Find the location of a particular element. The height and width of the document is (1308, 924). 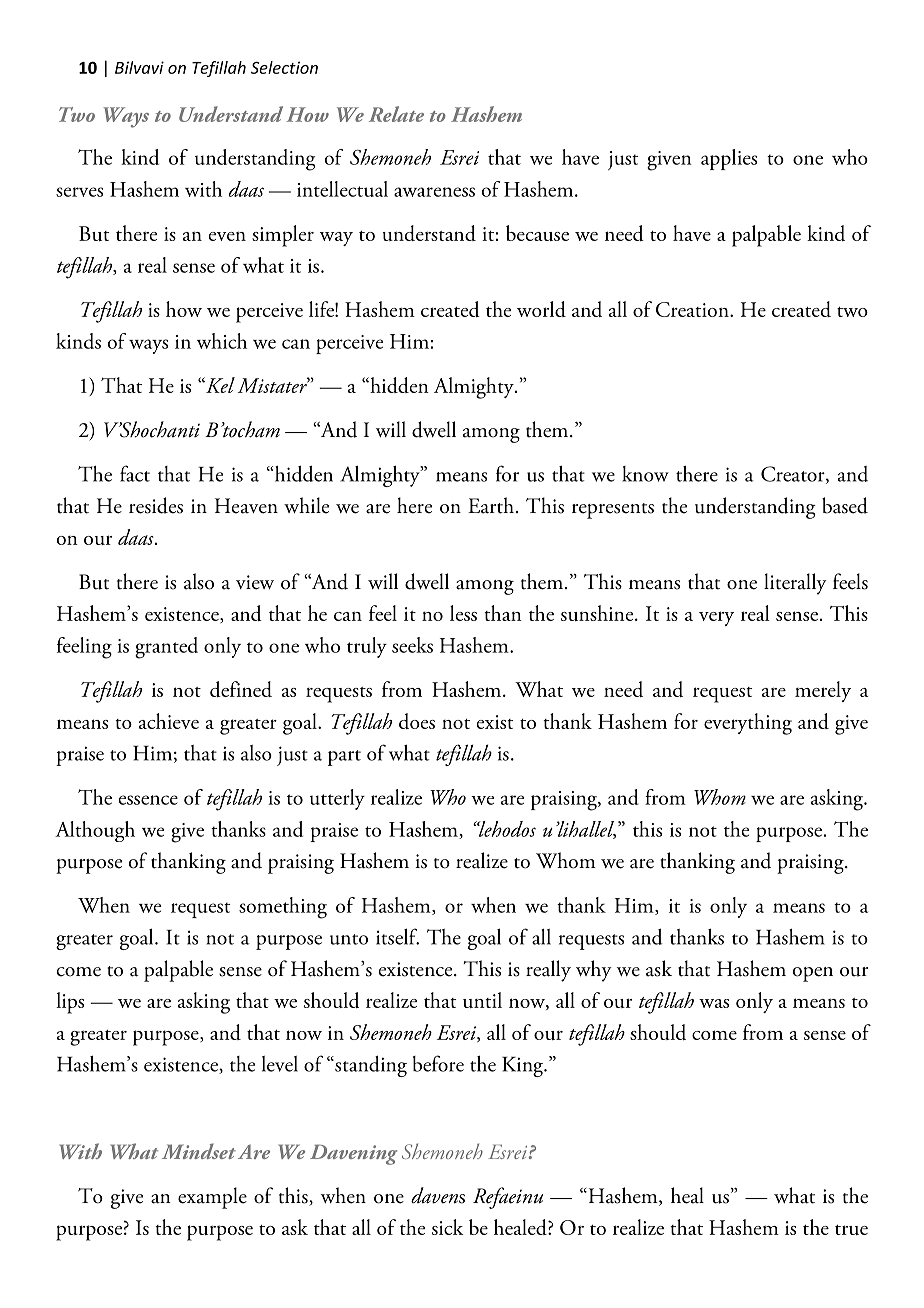

applies is located at coordinates (729, 159).
